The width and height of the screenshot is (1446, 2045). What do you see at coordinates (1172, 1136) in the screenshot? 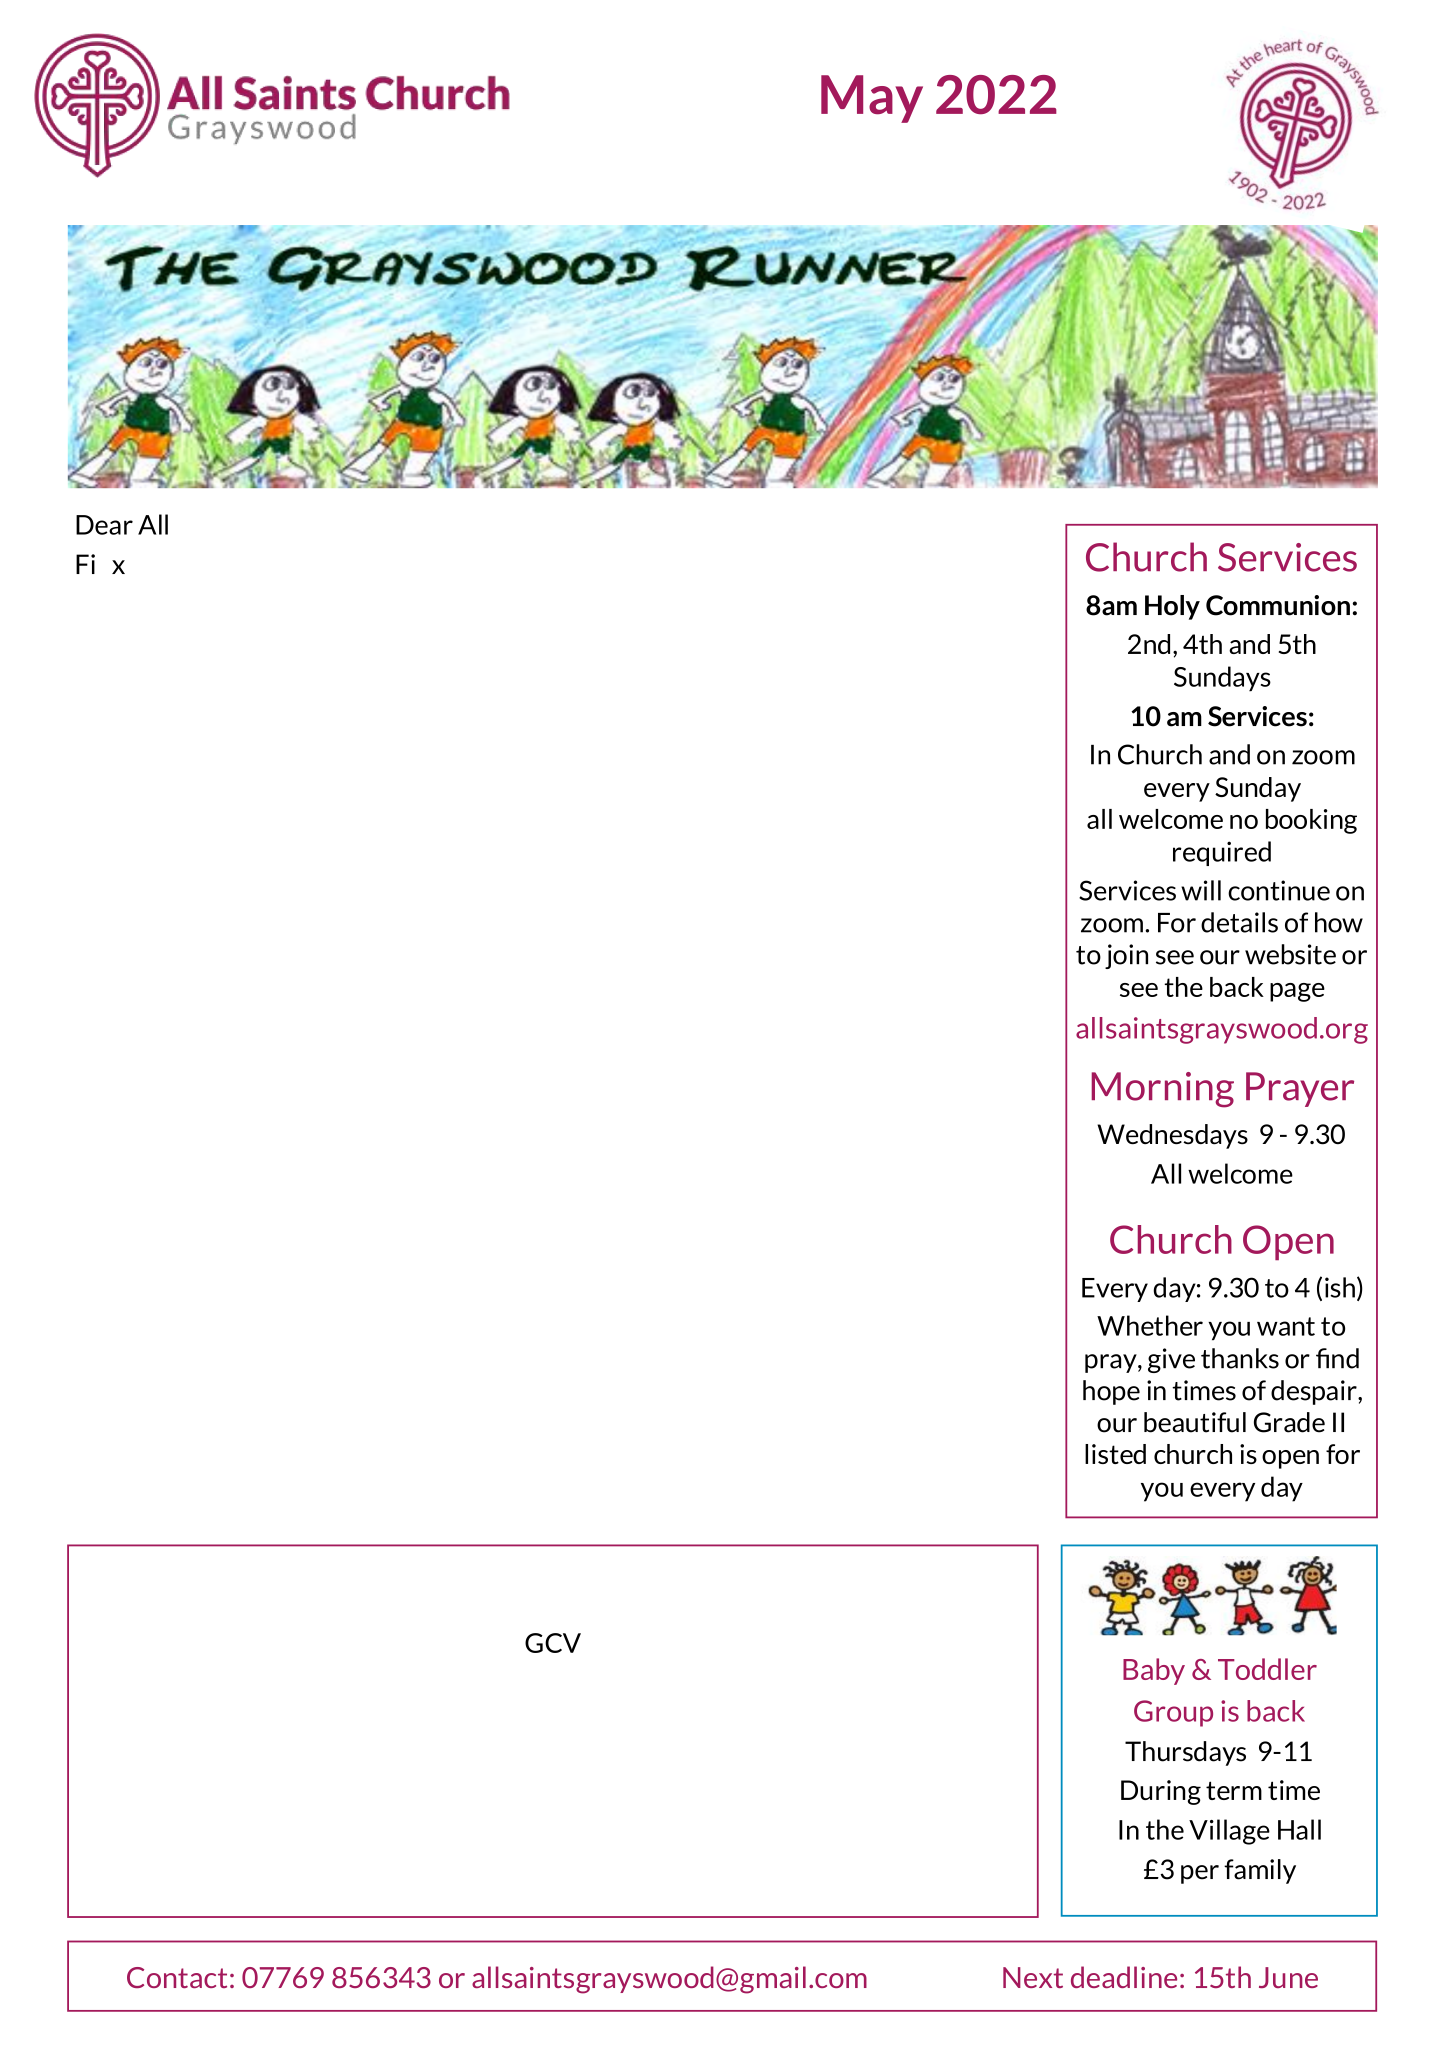
I see `Wednesdays` at bounding box center [1172, 1136].
